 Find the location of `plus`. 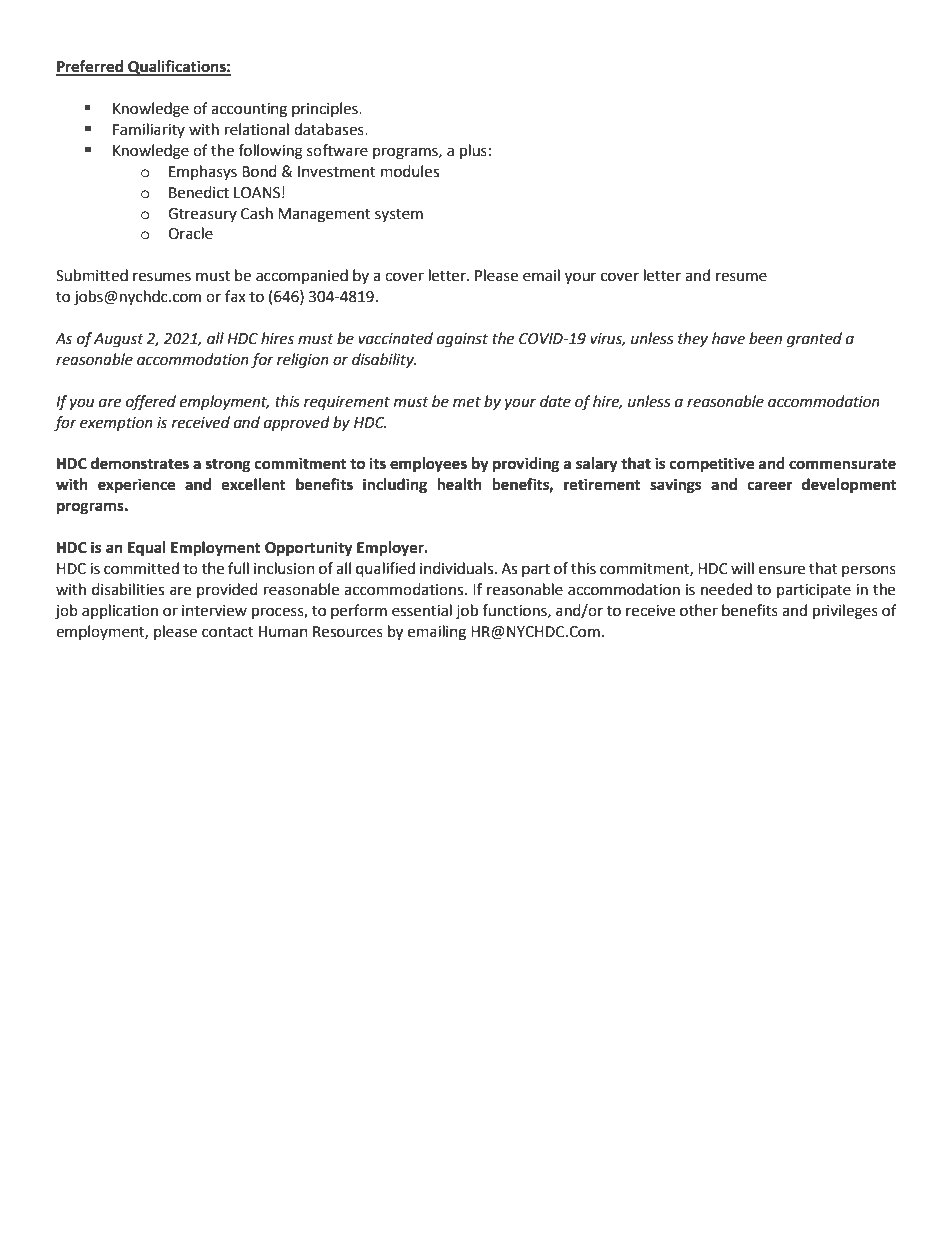

plus is located at coordinates (473, 152).
